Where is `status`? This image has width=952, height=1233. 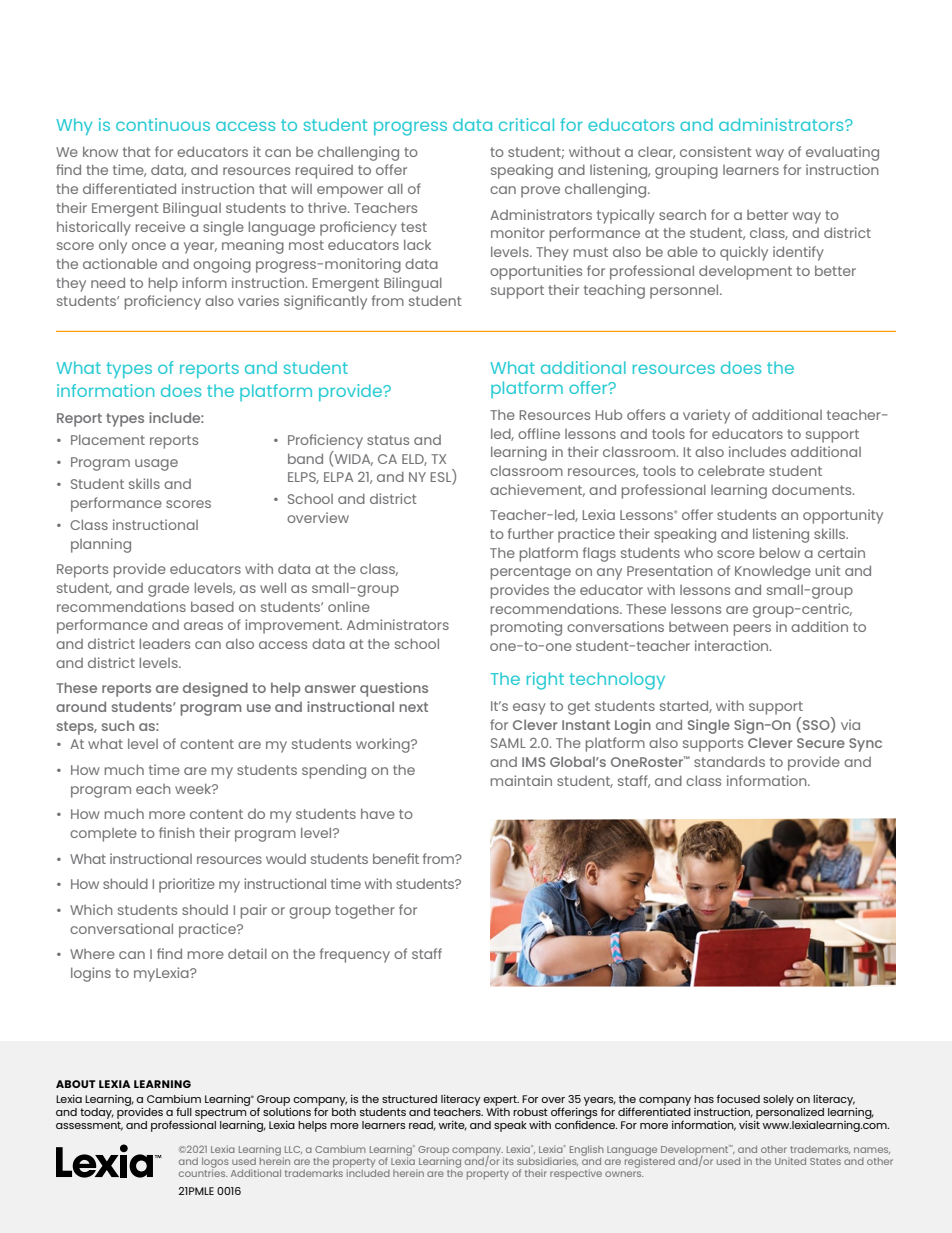 status is located at coordinates (388, 440).
